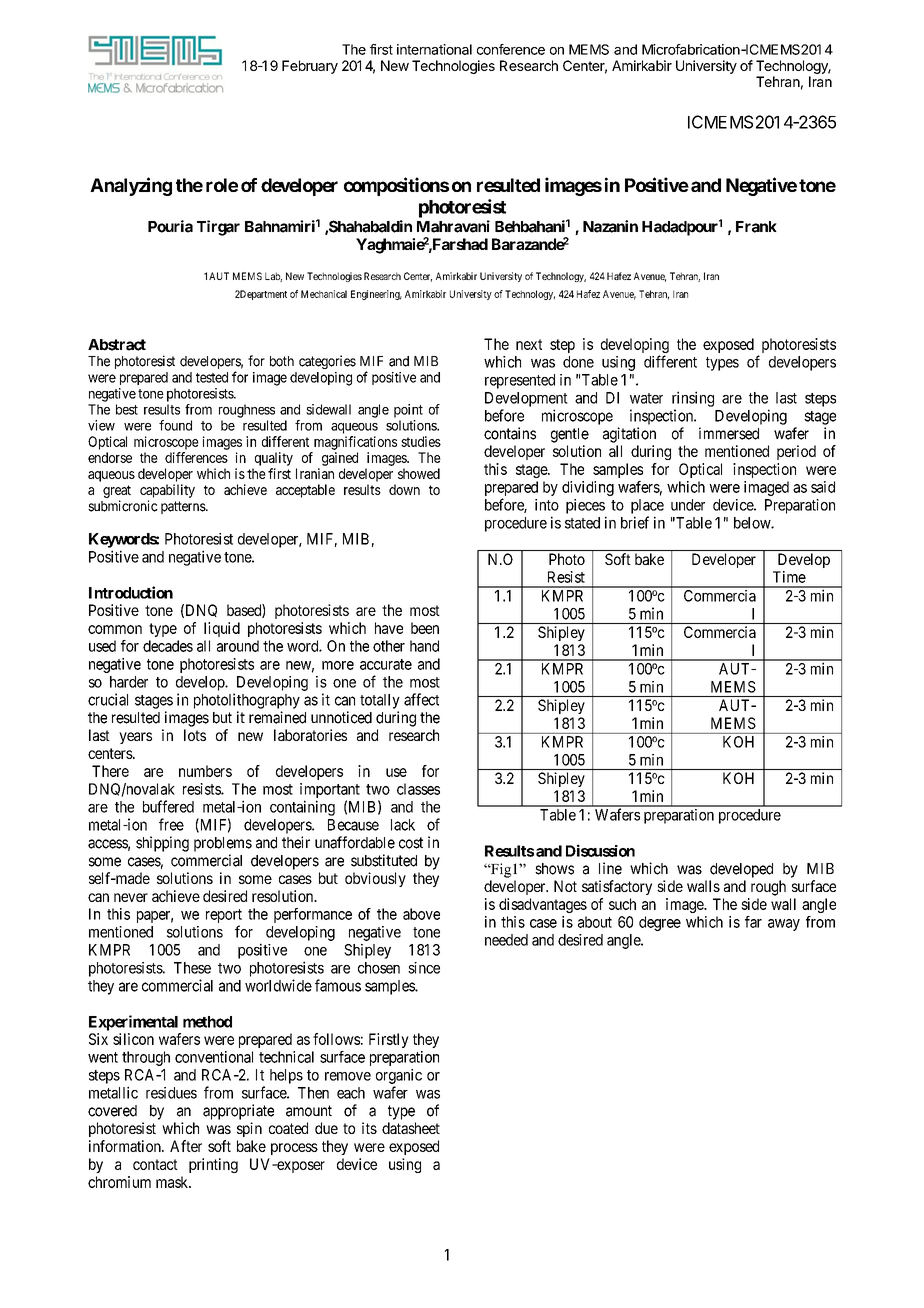  I want to click on datasheet, so click(411, 1128).
